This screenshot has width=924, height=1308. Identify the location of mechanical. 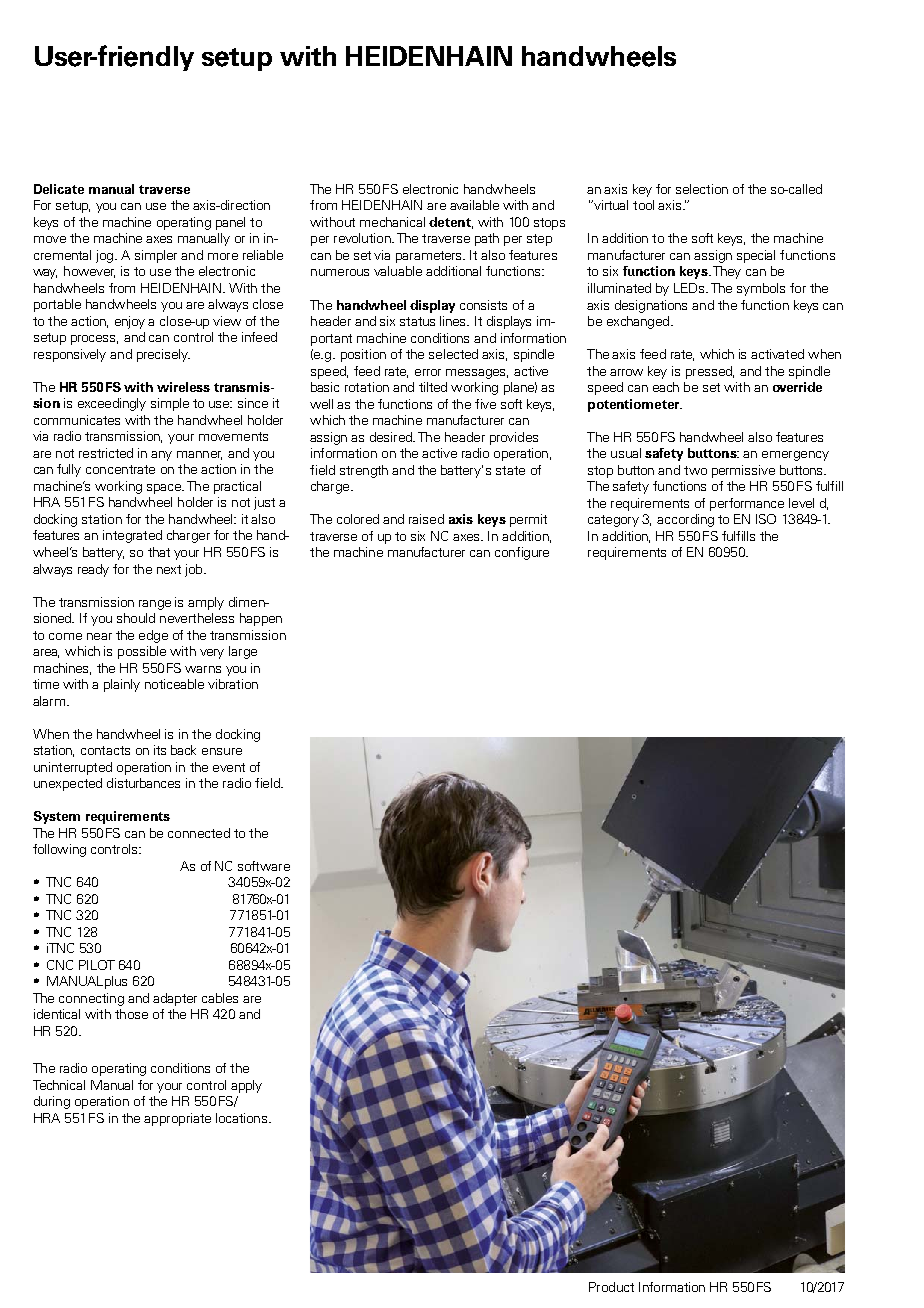
(392, 222).
